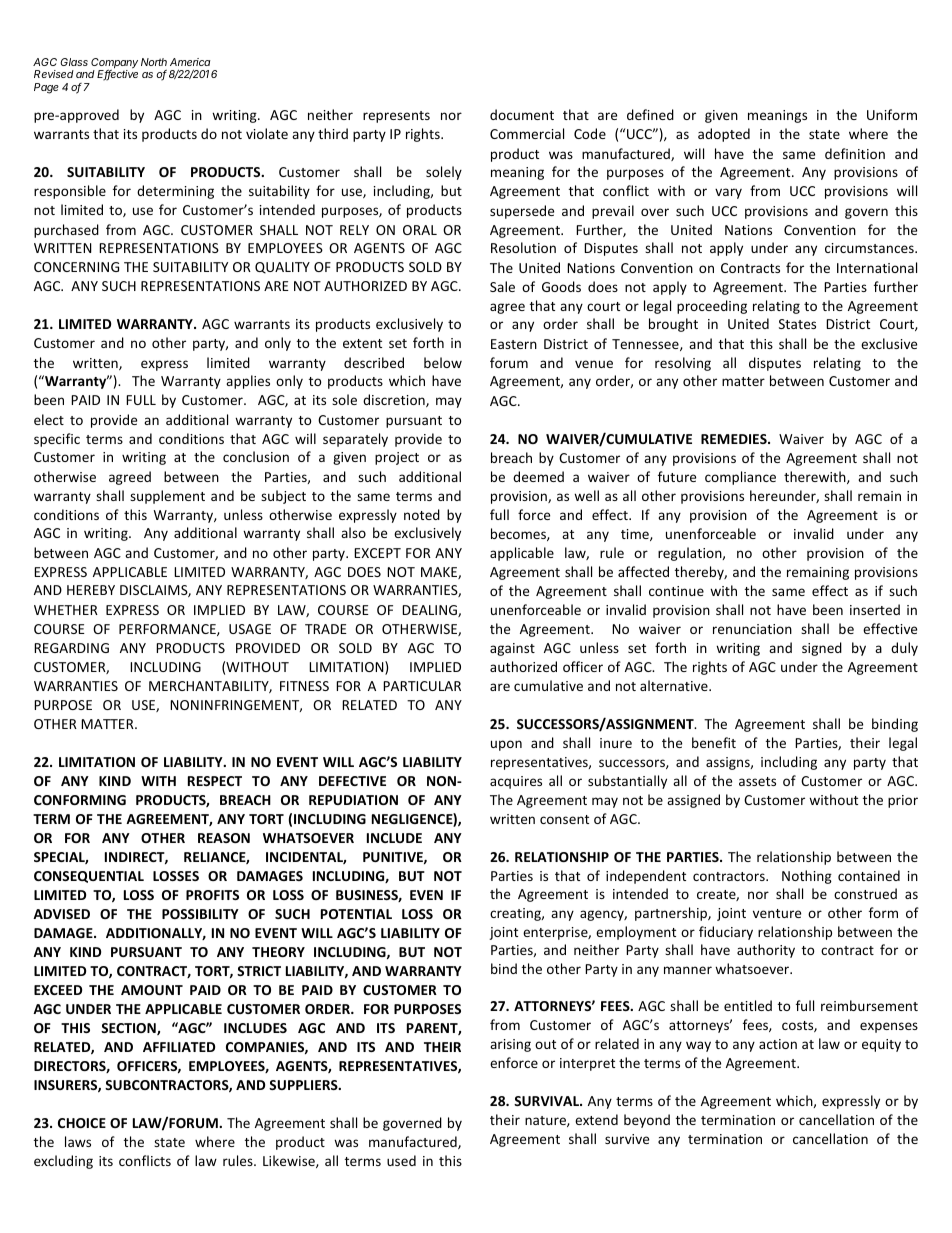  I want to click on North, so click(154, 62).
